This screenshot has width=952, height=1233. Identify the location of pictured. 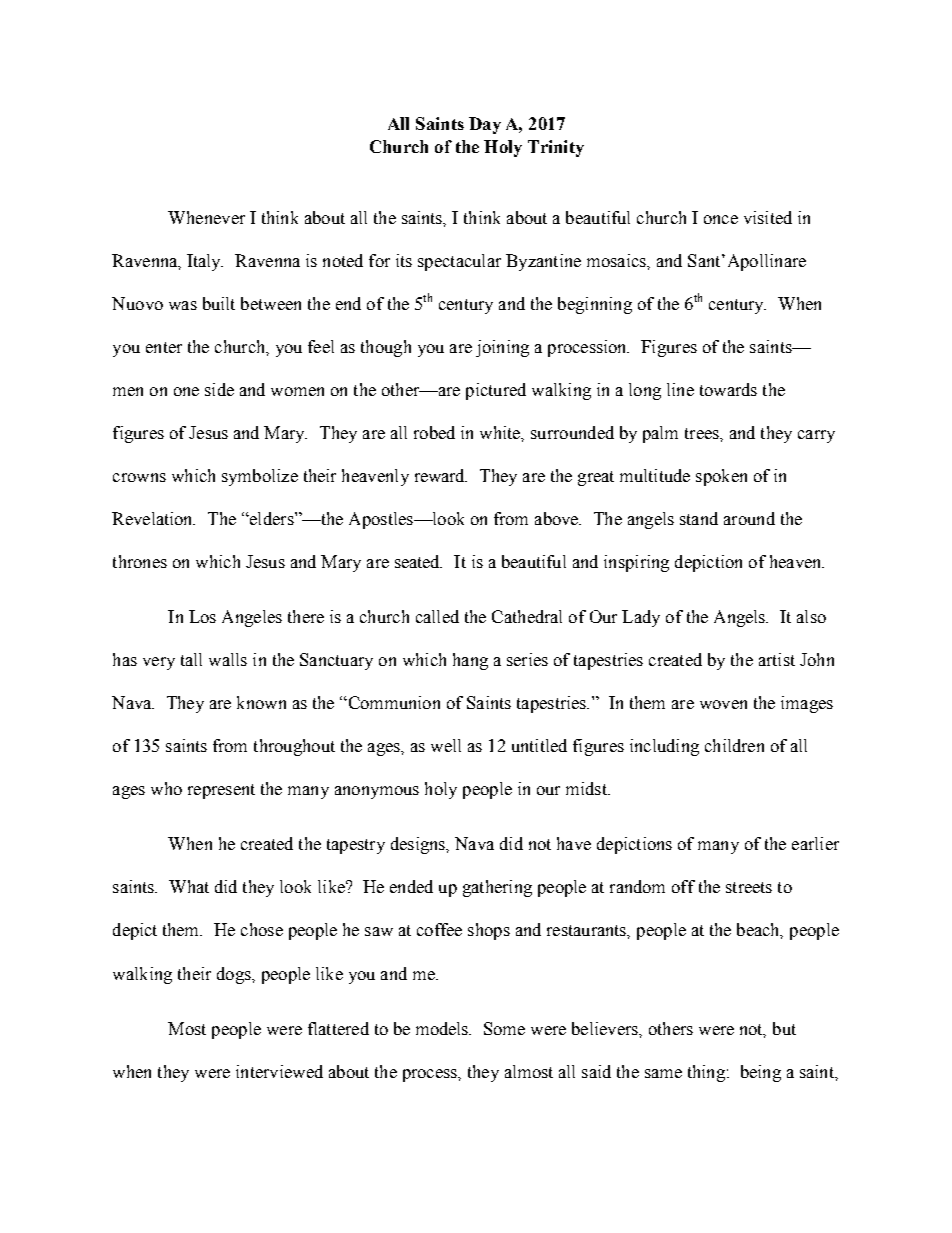
(496, 391).
